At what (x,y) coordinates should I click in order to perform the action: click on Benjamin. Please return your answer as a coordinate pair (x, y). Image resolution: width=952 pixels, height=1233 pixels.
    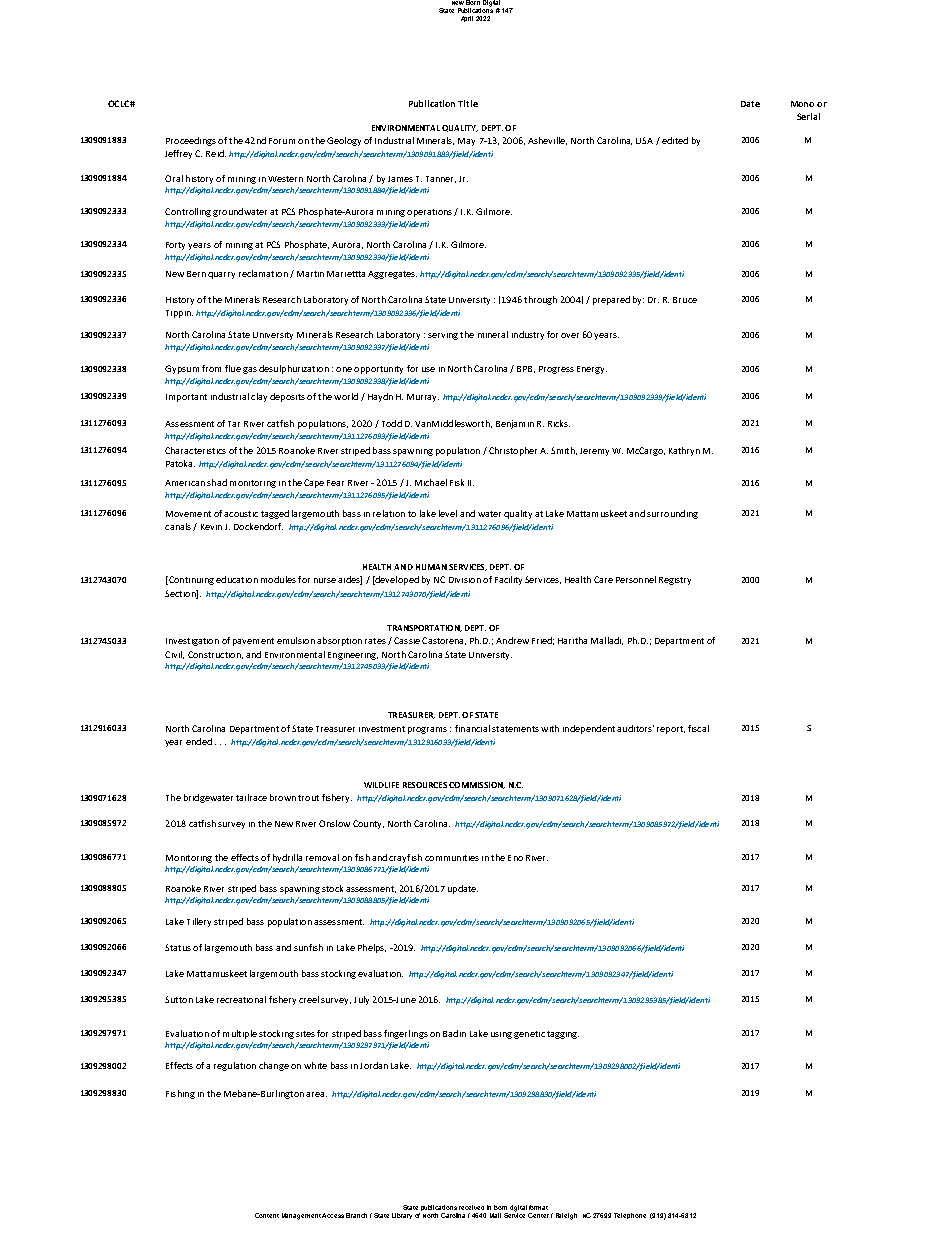
    Looking at the image, I should click on (515, 424).
